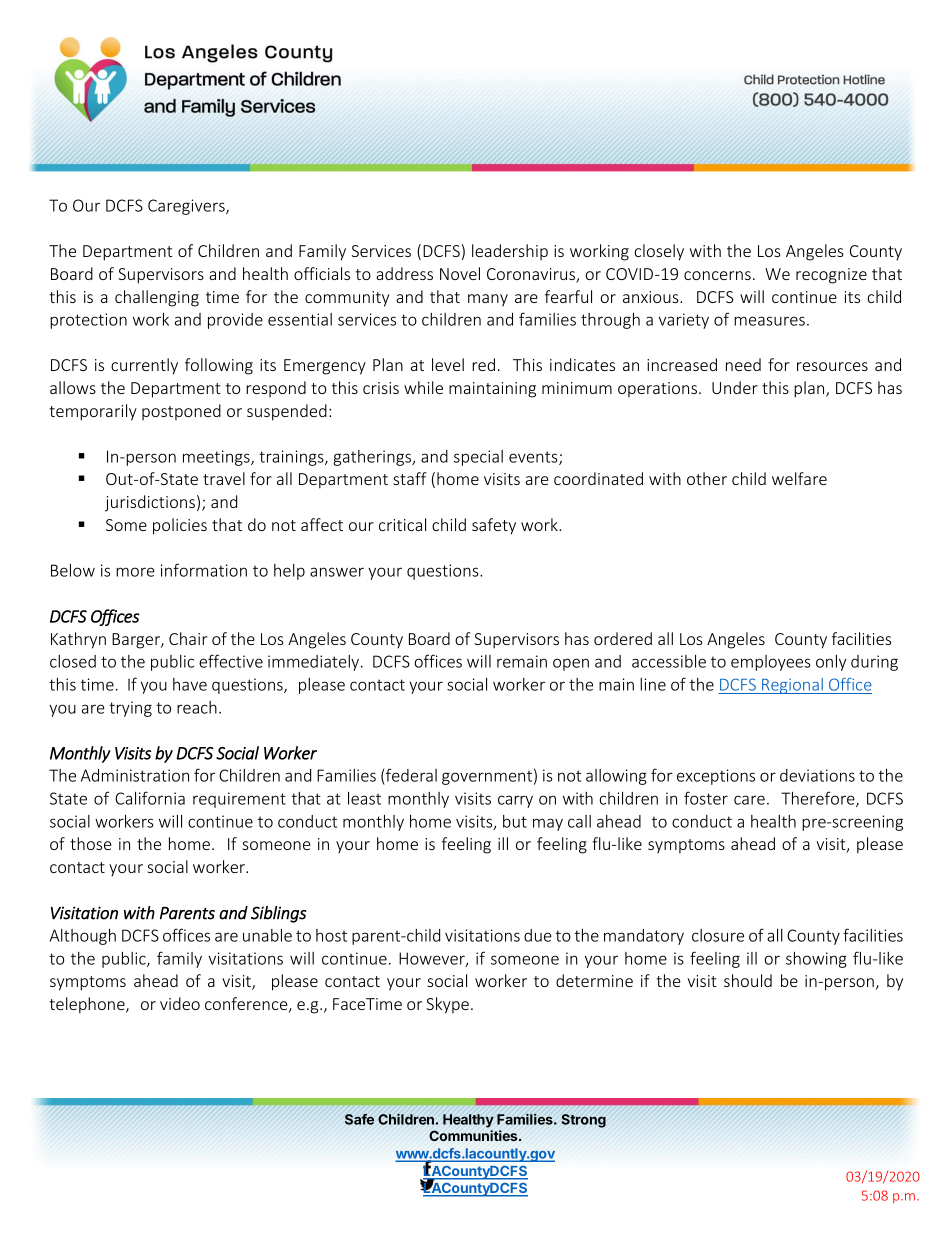  Describe the element at coordinates (819, 799) in the screenshot. I see `Therefore` at that location.
